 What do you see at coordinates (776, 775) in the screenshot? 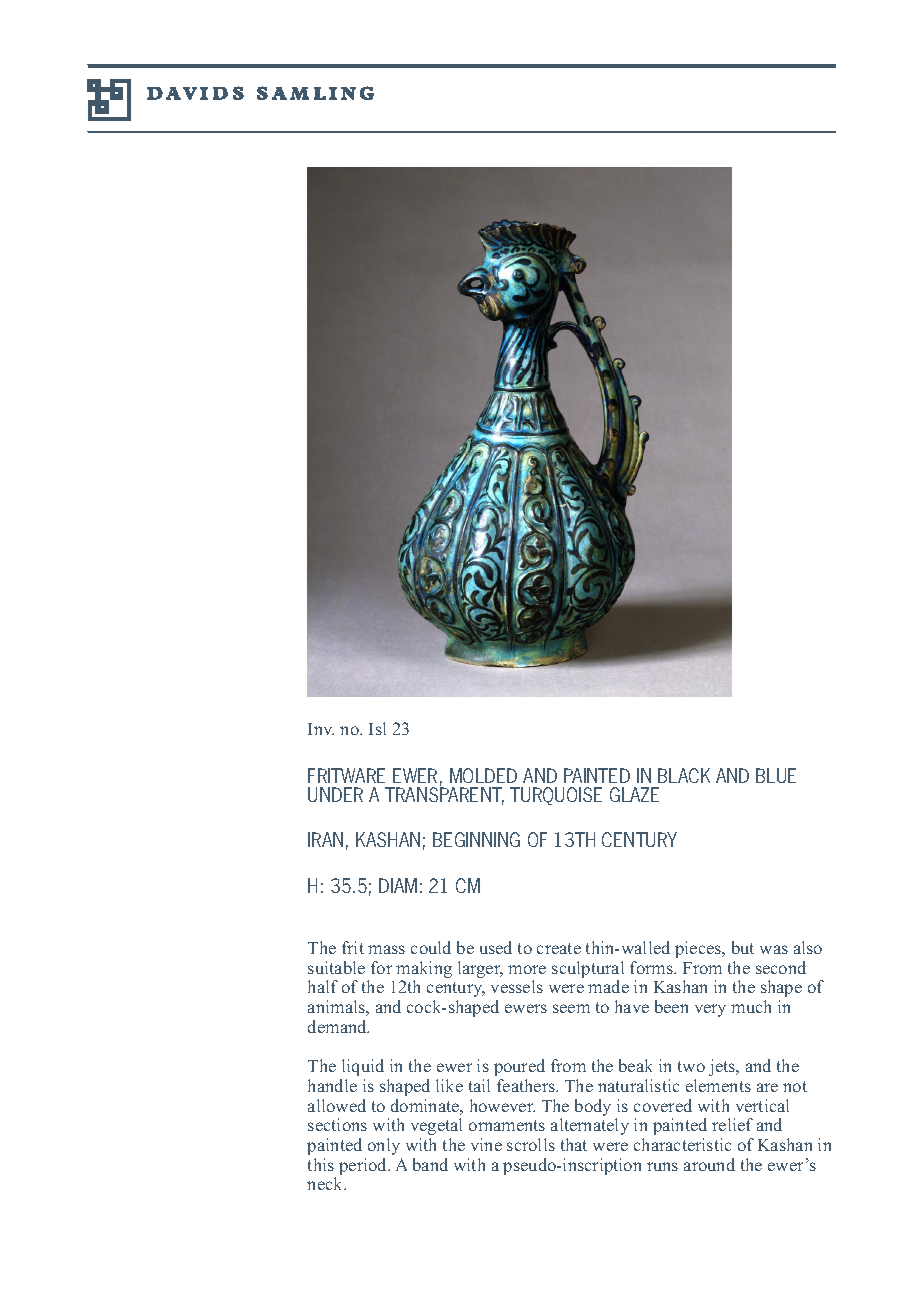
I see `BLUE` at bounding box center [776, 775].
